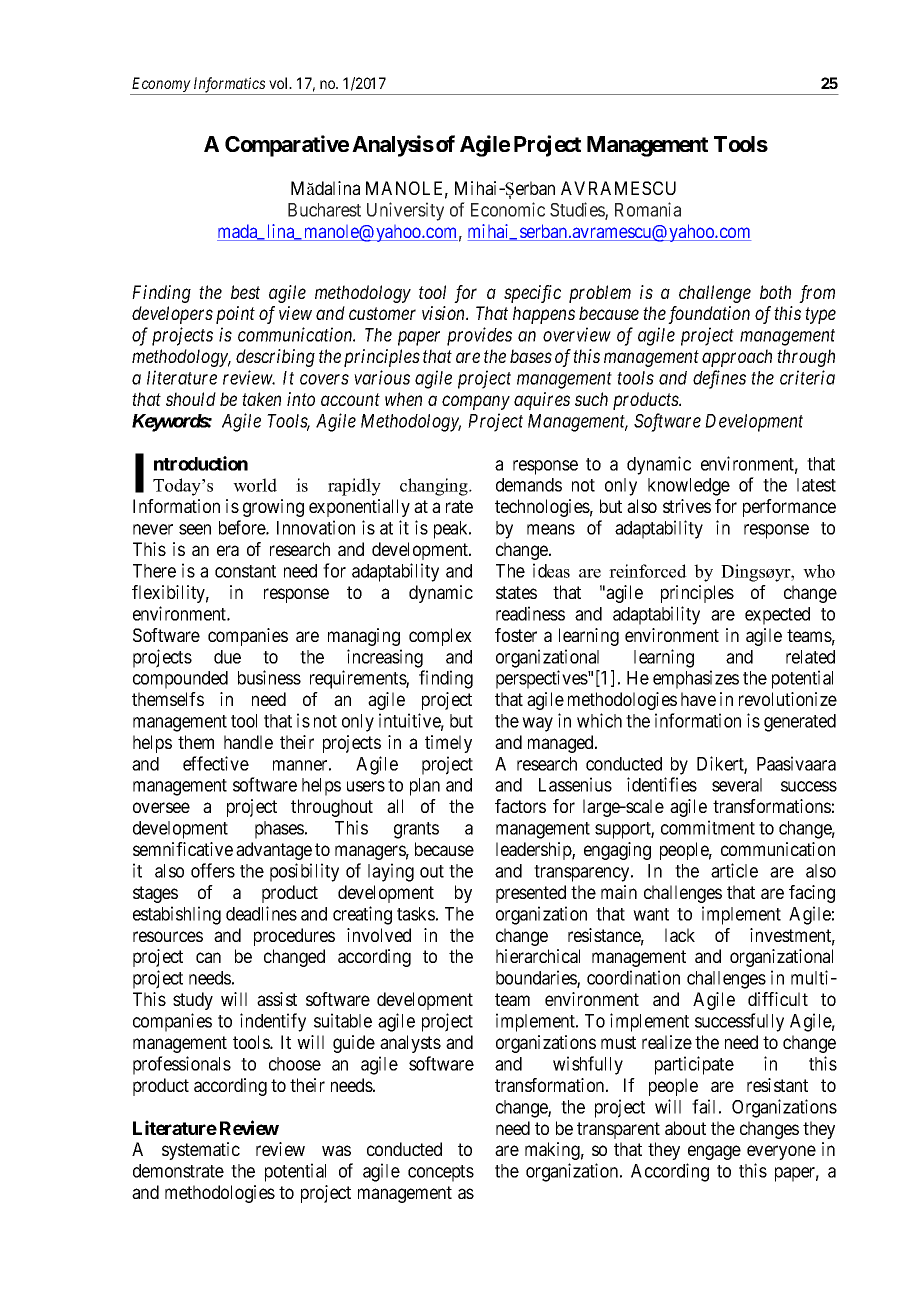 The image size is (924, 1308). Describe the element at coordinates (508, 209) in the image. I see `Economic` at that location.
